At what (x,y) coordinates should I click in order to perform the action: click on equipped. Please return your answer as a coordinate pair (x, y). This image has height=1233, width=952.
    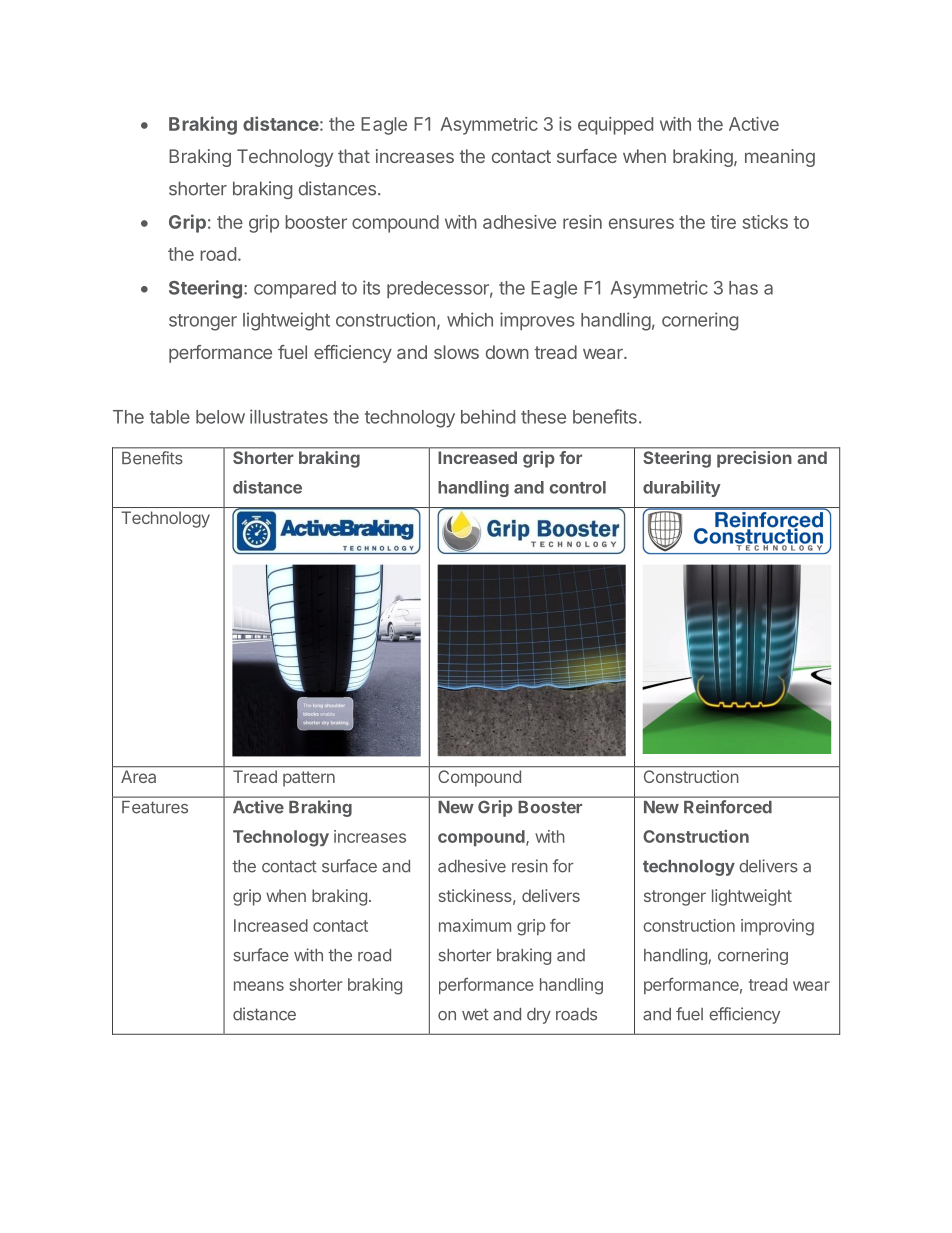
    Looking at the image, I should click on (615, 126).
